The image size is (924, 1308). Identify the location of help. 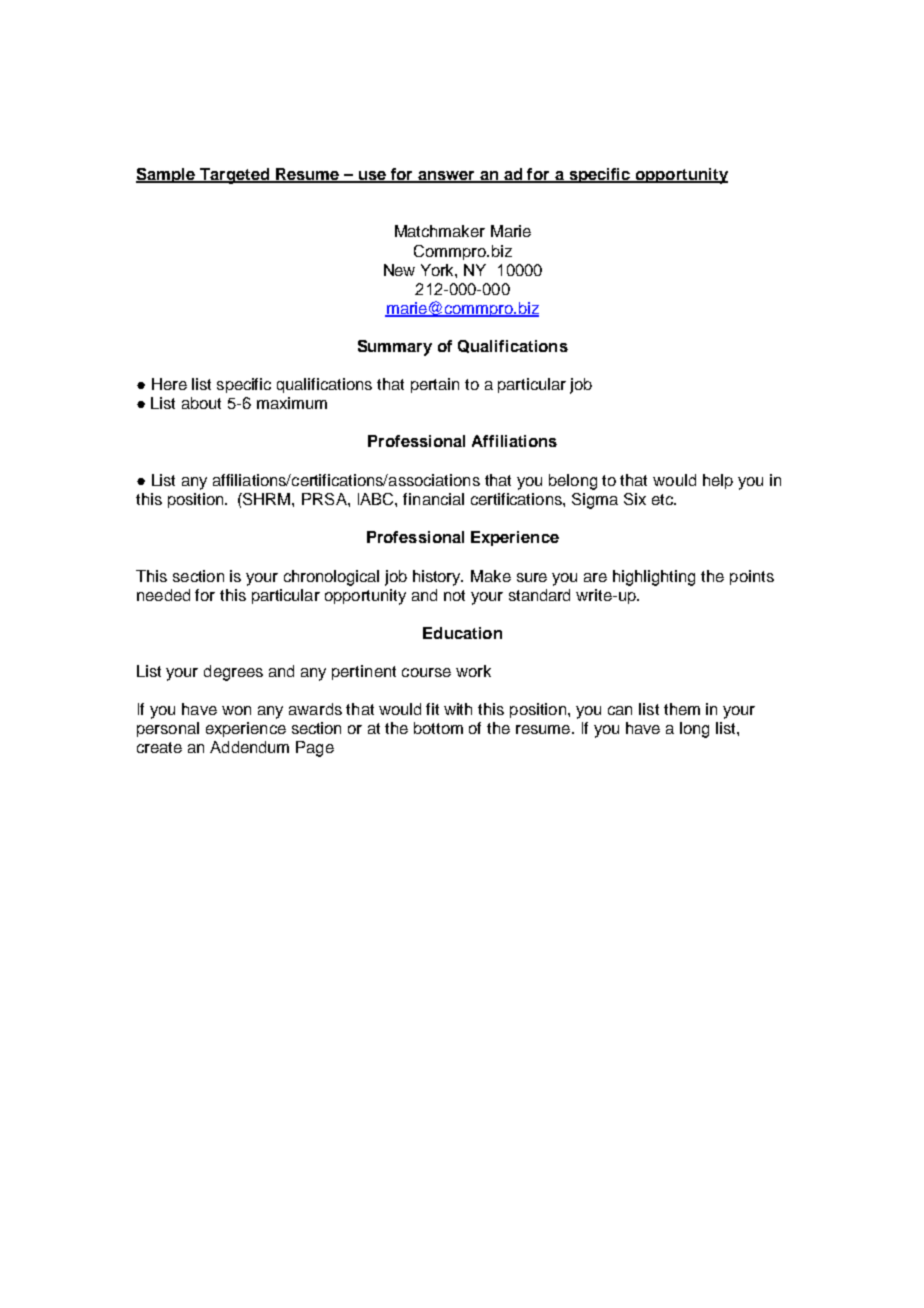
(718, 481).
